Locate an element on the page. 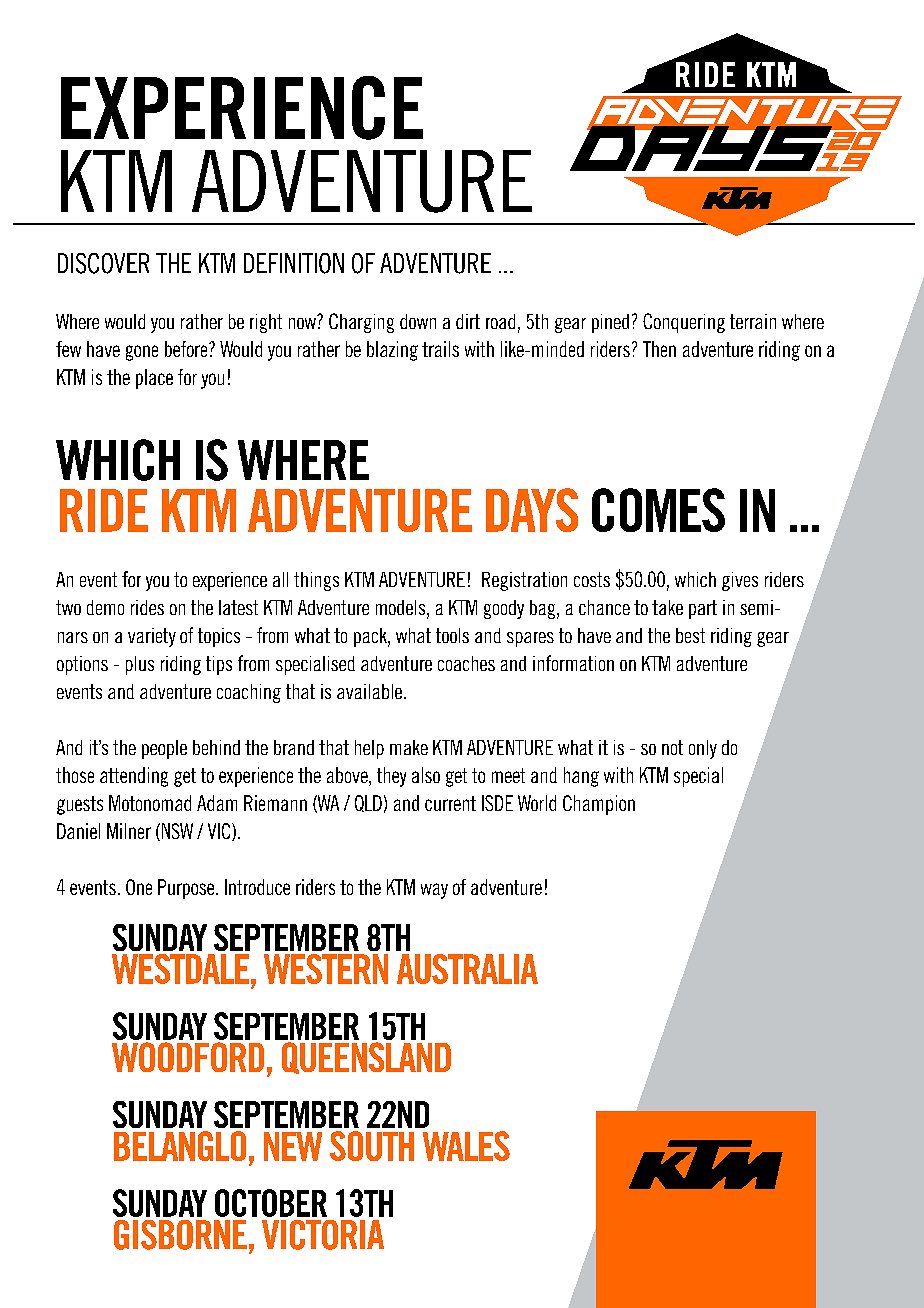 Image resolution: width=924 pixels, height=1308 pixels. DISCOVER is located at coordinates (103, 263).
